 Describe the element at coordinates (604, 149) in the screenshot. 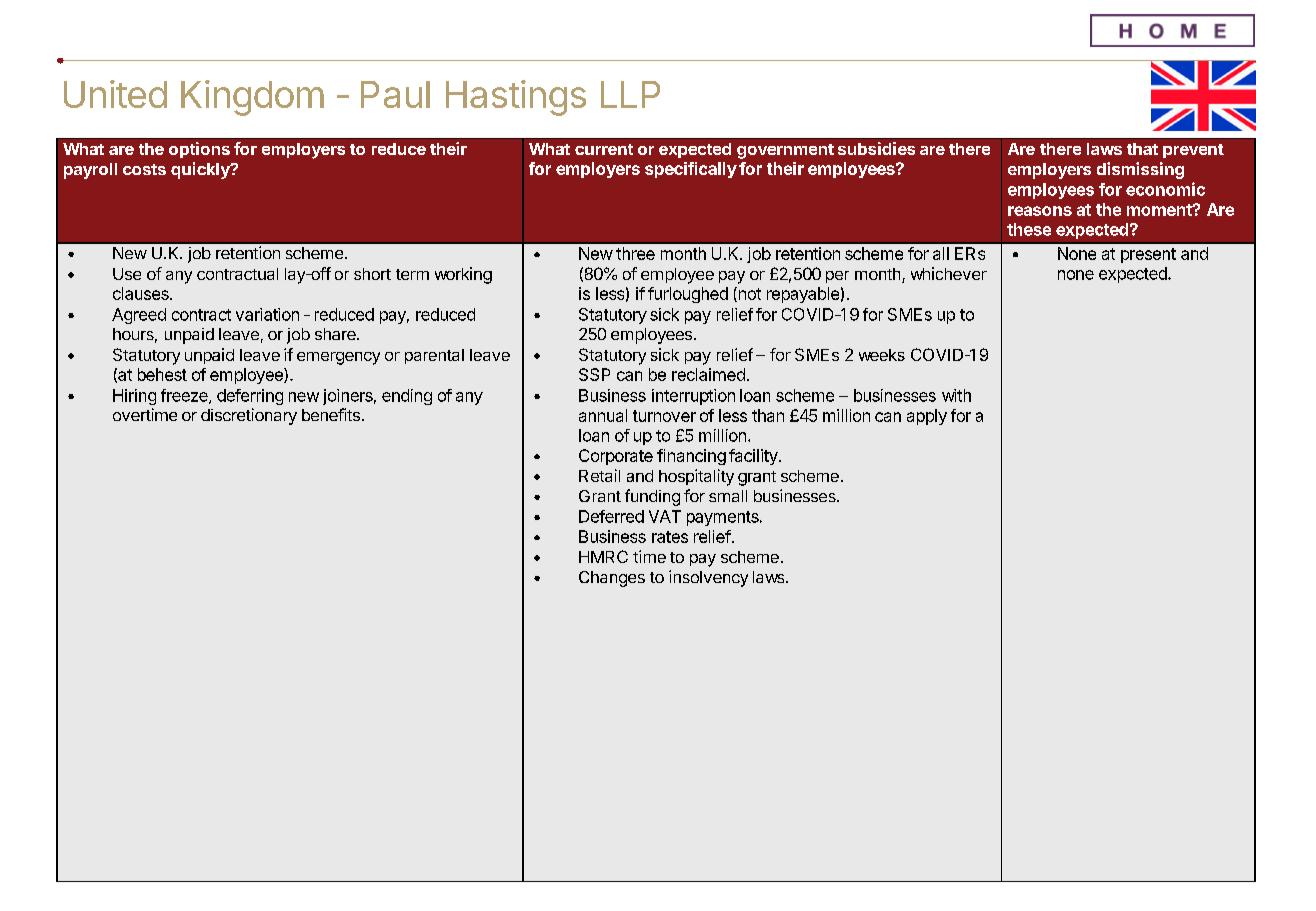

I see `current` at that location.
